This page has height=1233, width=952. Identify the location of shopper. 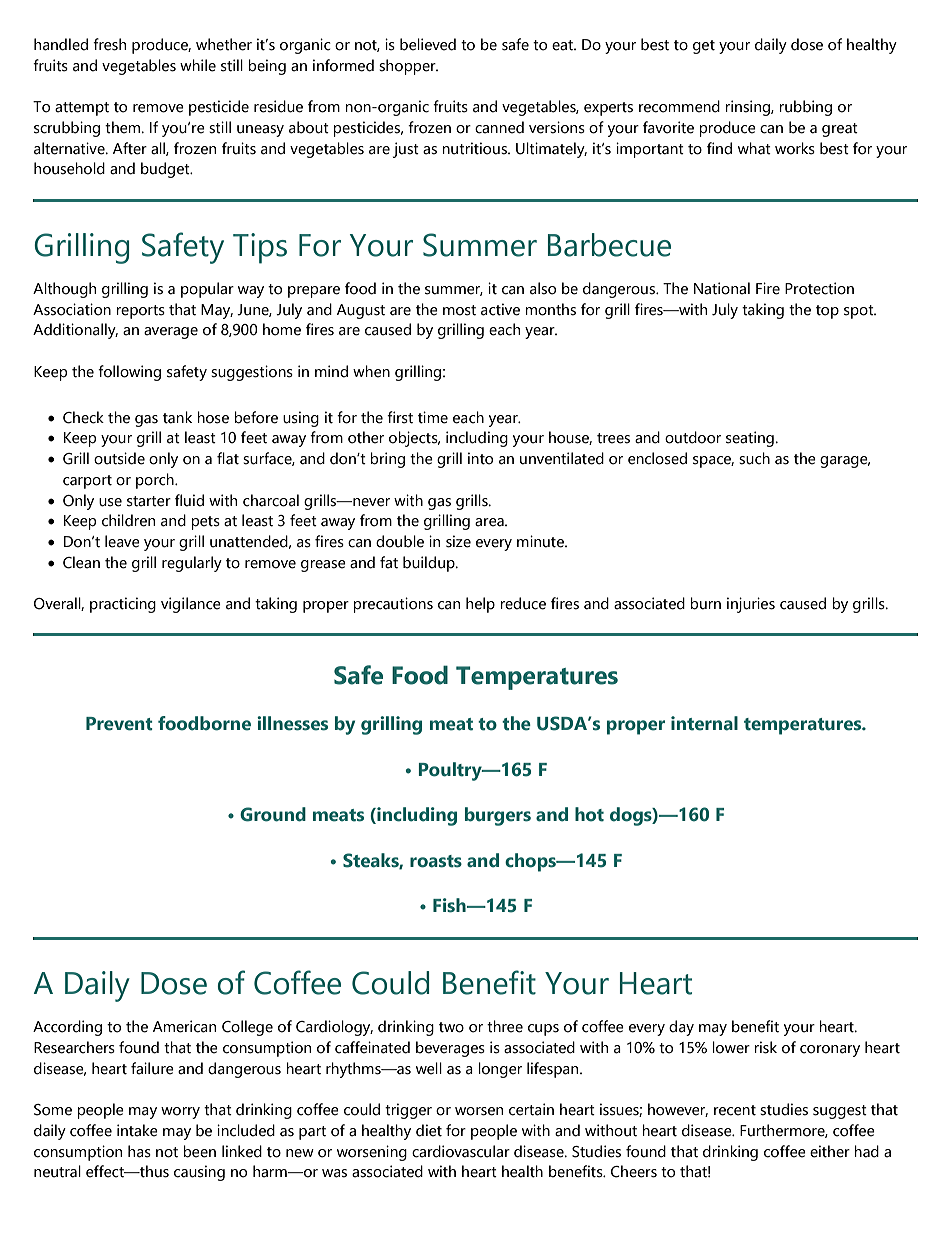
(408, 67).
